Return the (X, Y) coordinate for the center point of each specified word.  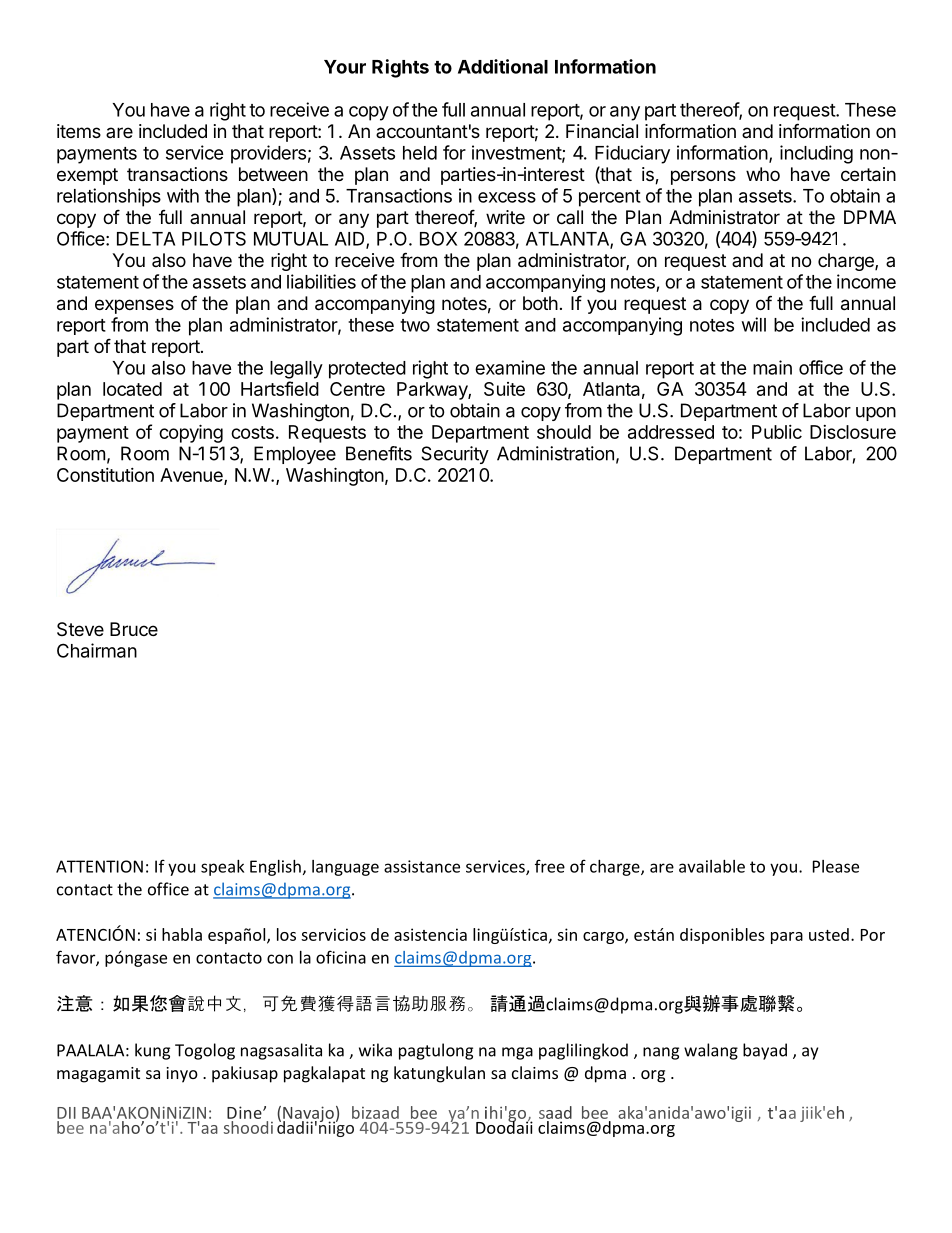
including (816, 154)
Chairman (97, 650)
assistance (422, 866)
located (132, 389)
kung (152, 1051)
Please (836, 866)
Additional (503, 66)
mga (517, 1053)
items (79, 131)
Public (777, 432)
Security (455, 455)
